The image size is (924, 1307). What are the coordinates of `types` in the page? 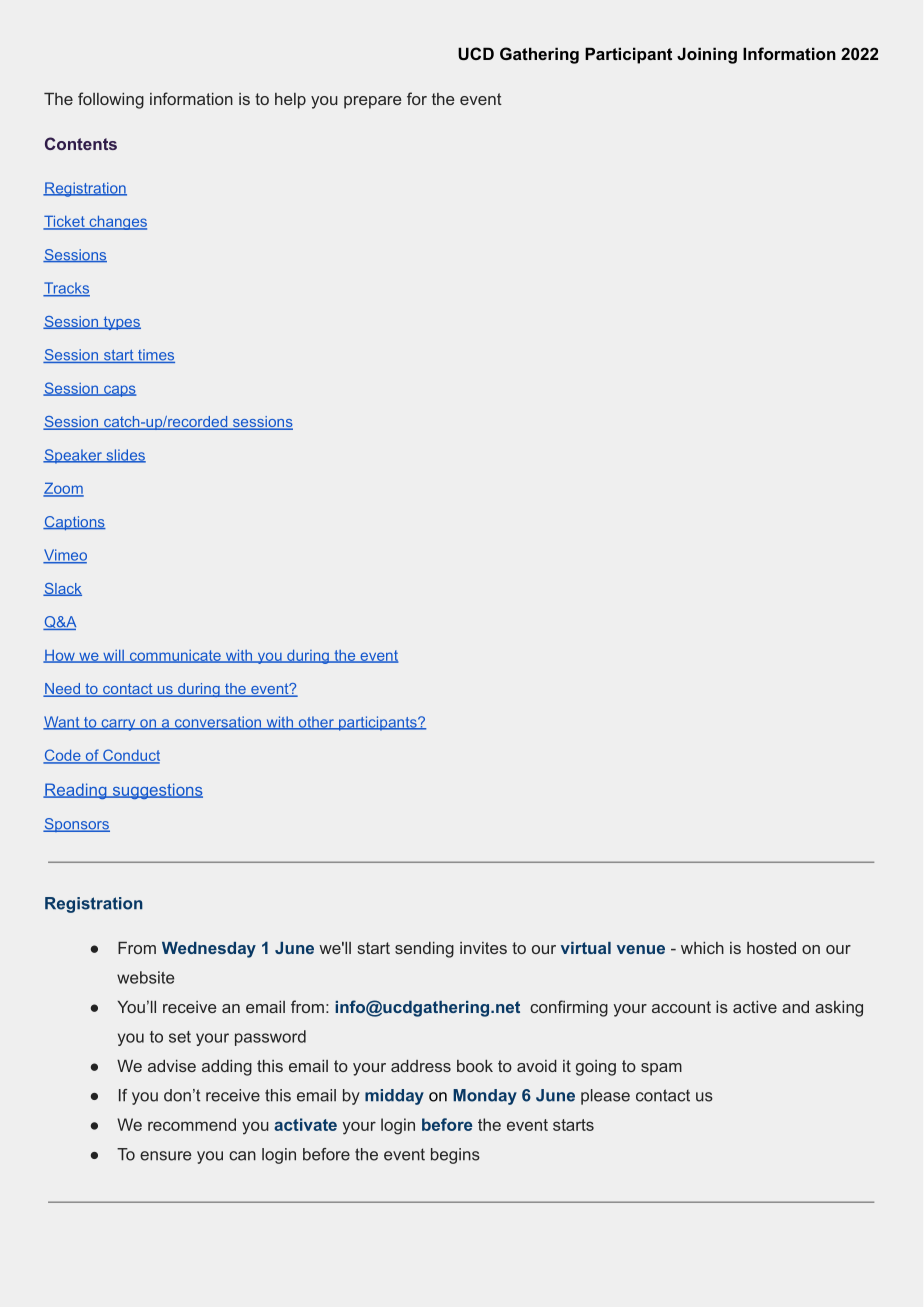 It's located at (121, 323).
